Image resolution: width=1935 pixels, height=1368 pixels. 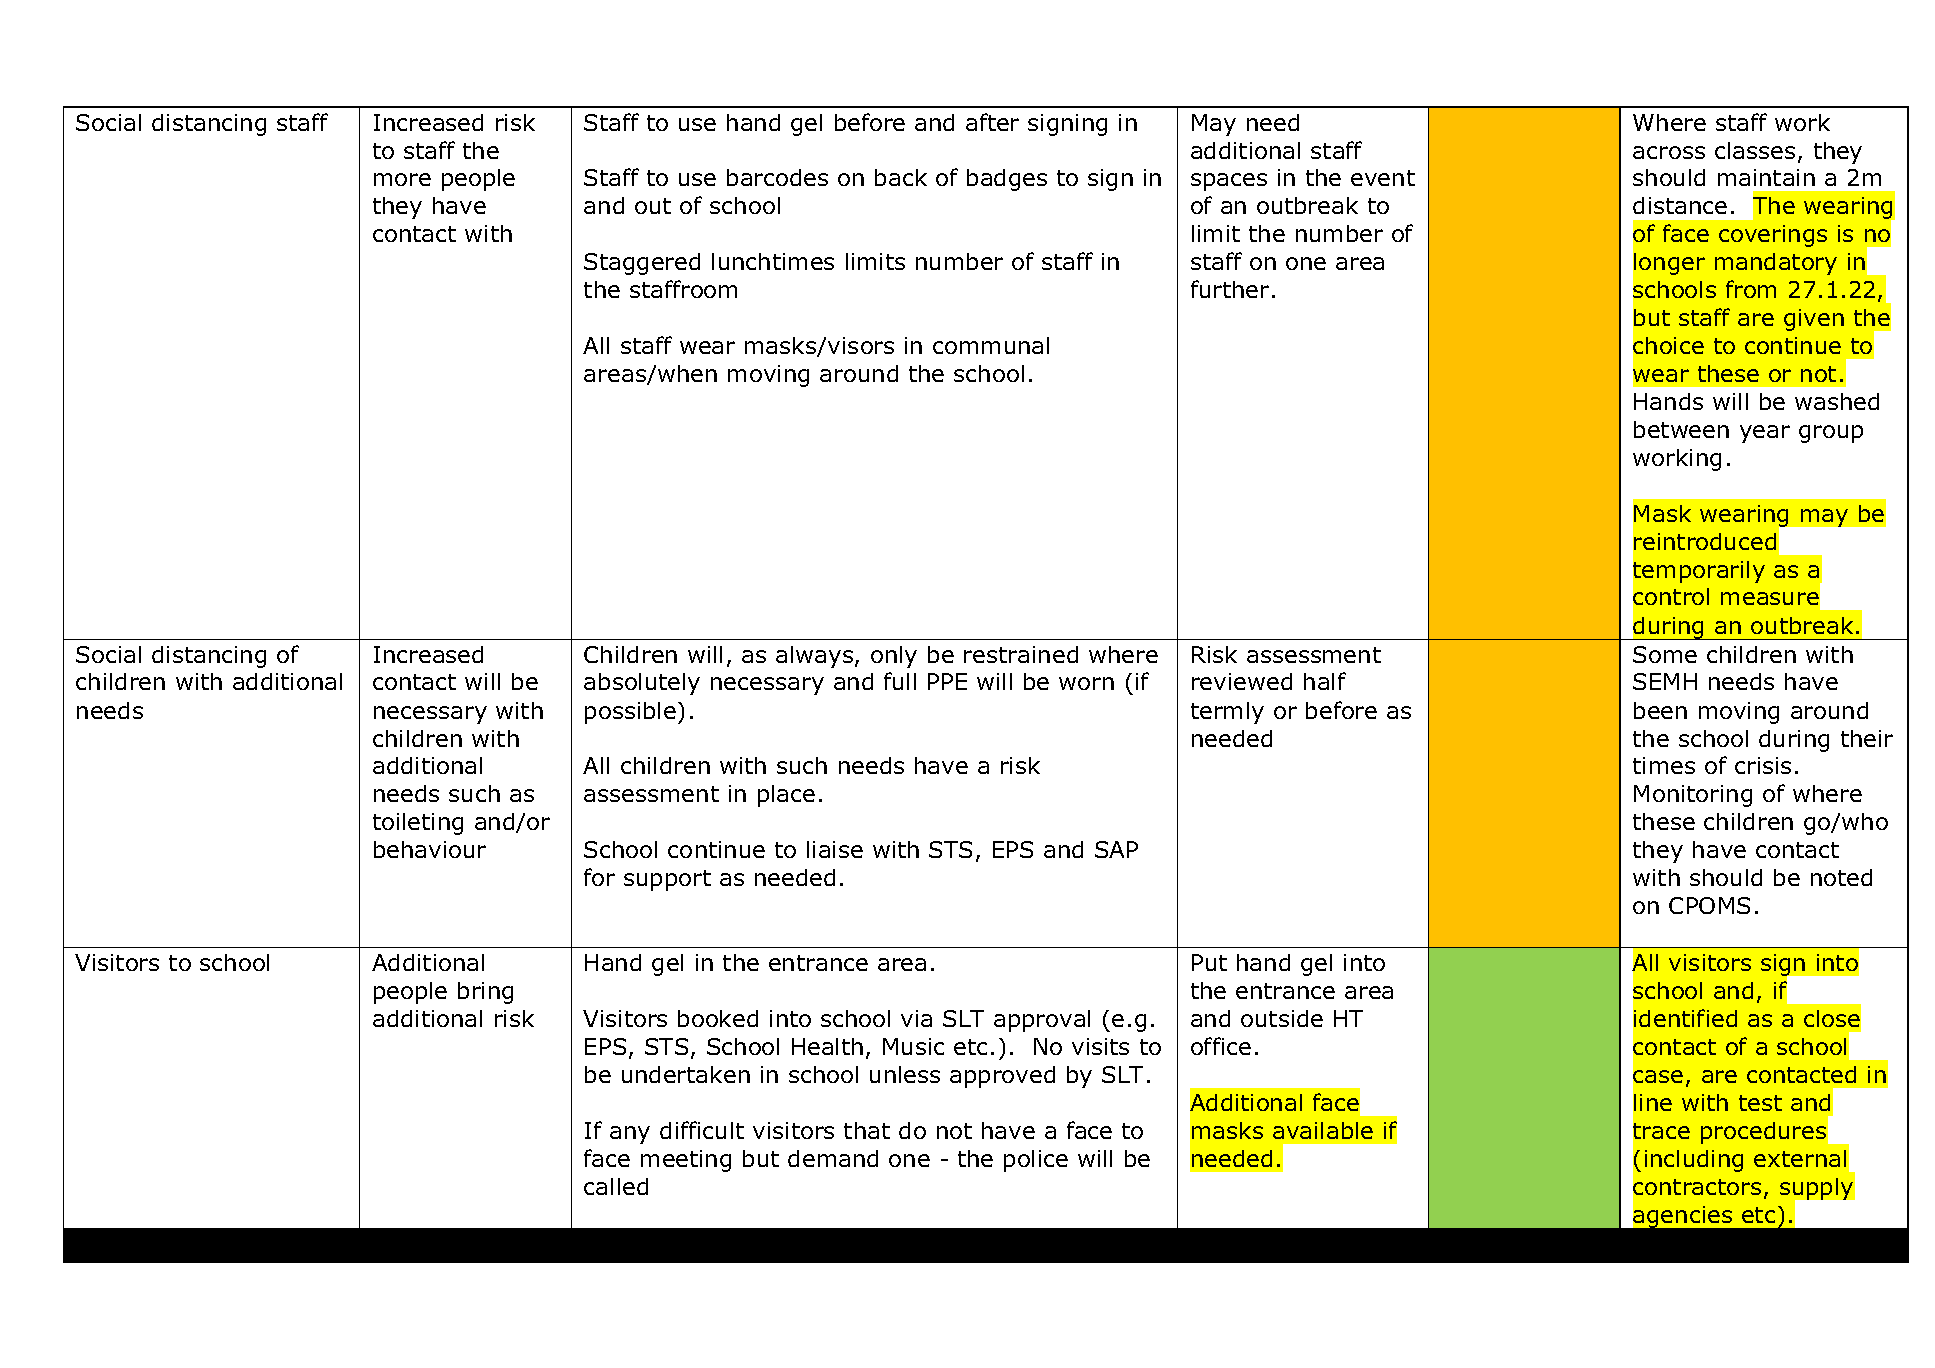 What do you see at coordinates (642, 684) in the page?
I see `absolutely` at bounding box center [642, 684].
